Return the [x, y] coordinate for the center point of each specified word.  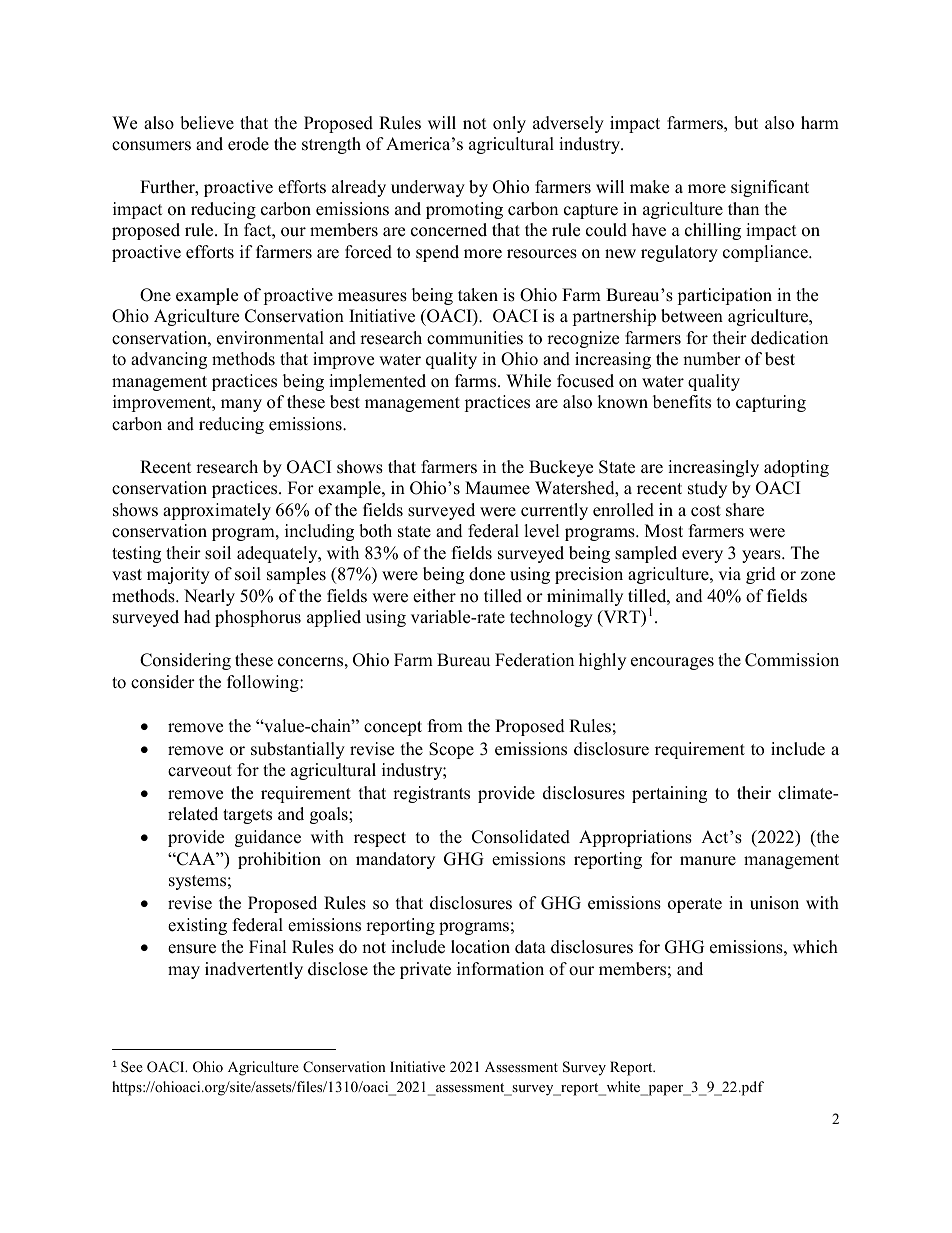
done [487, 574]
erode [248, 144]
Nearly [209, 597]
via [729, 573]
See [132, 1066]
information [500, 969]
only [509, 124]
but [746, 123]
